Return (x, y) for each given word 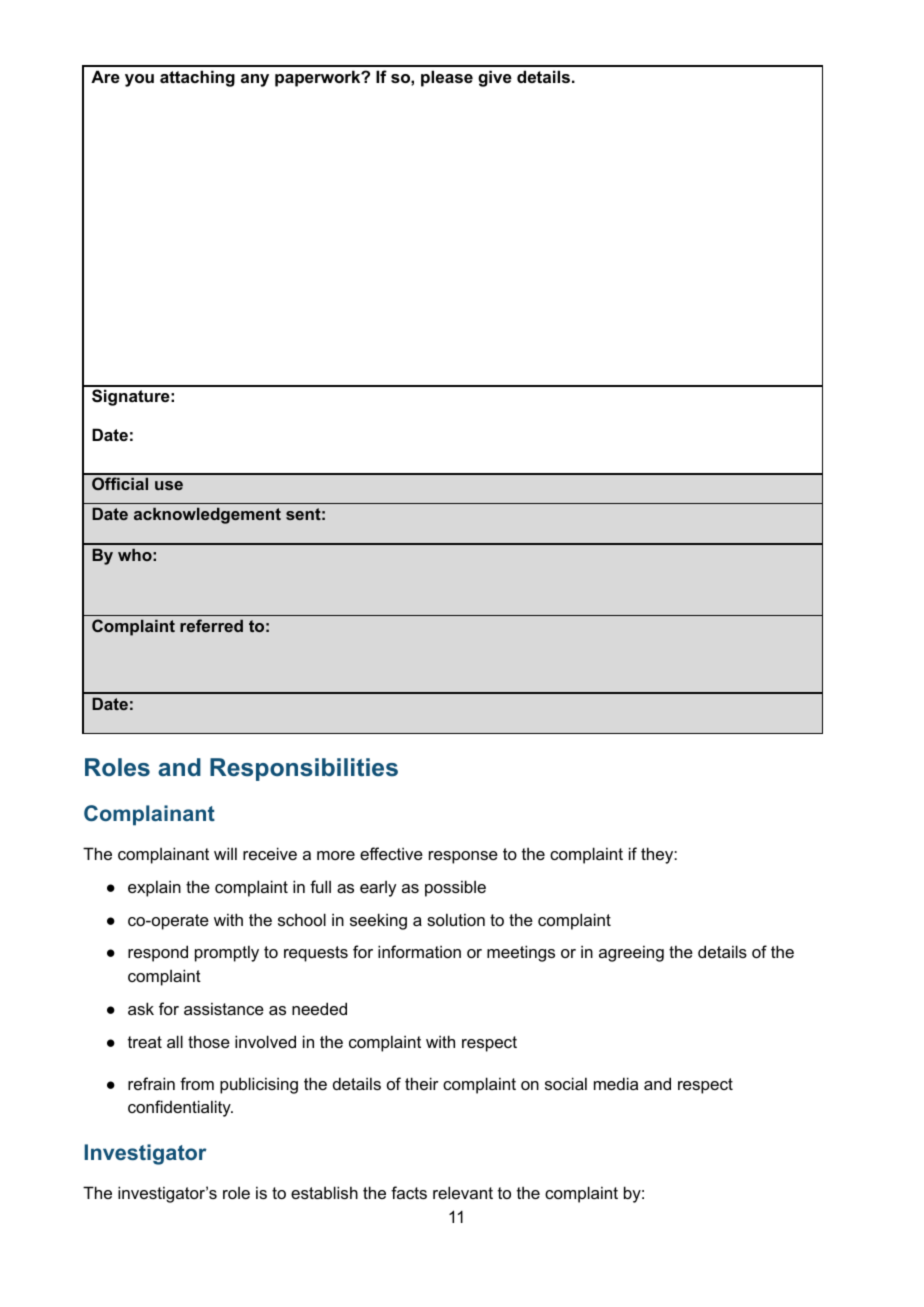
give (495, 78)
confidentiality (180, 1108)
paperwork (319, 78)
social (566, 1083)
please (447, 78)
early (378, 889)
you (139, 80)
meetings (521, 953)
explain (154, 888)
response (463, 857)
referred (211, 625)
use (169, 485)
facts (409, 1192)
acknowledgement (207, 516)
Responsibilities (304, 769)
